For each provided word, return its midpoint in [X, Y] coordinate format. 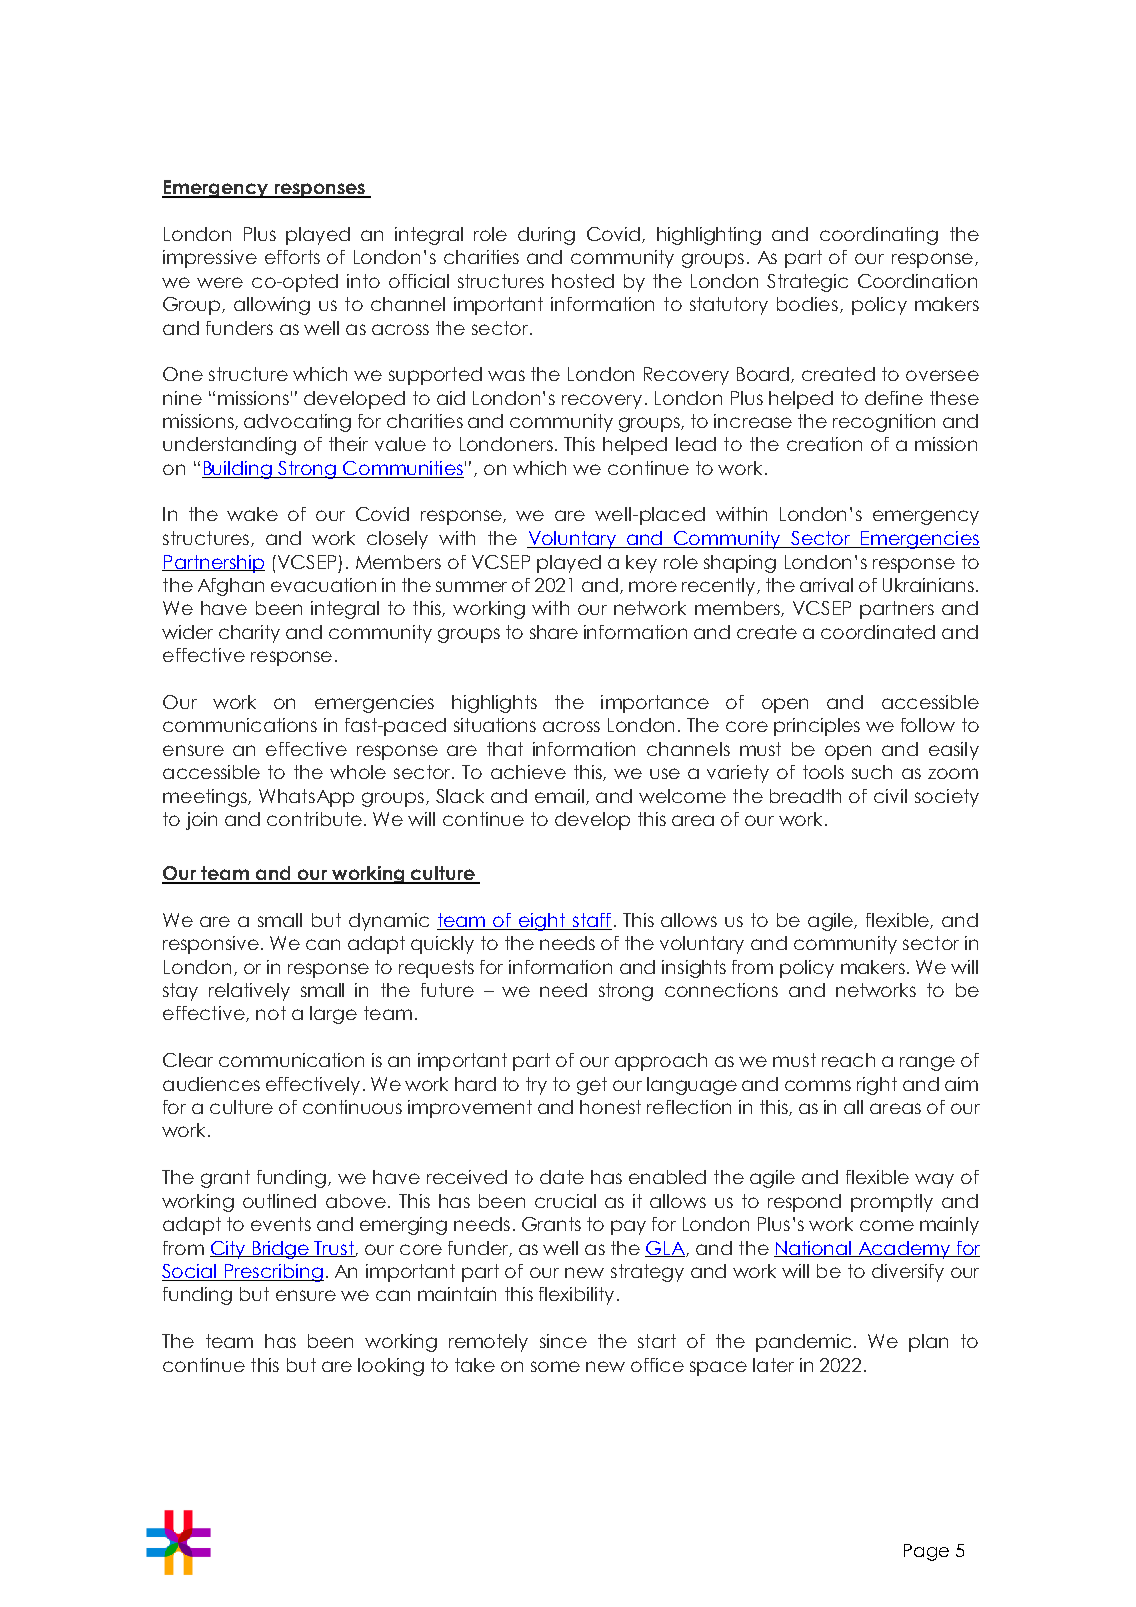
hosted [583, 281]
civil [890, 796]
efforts [292, 257]
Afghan [231, 587]
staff [591, 921]
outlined [279, 1201]
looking [391, 1367]
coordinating [879, 236]
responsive [211, 945]
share [554, 632]
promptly [892, 1203]
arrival [826, 585]
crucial [565, 1201]
